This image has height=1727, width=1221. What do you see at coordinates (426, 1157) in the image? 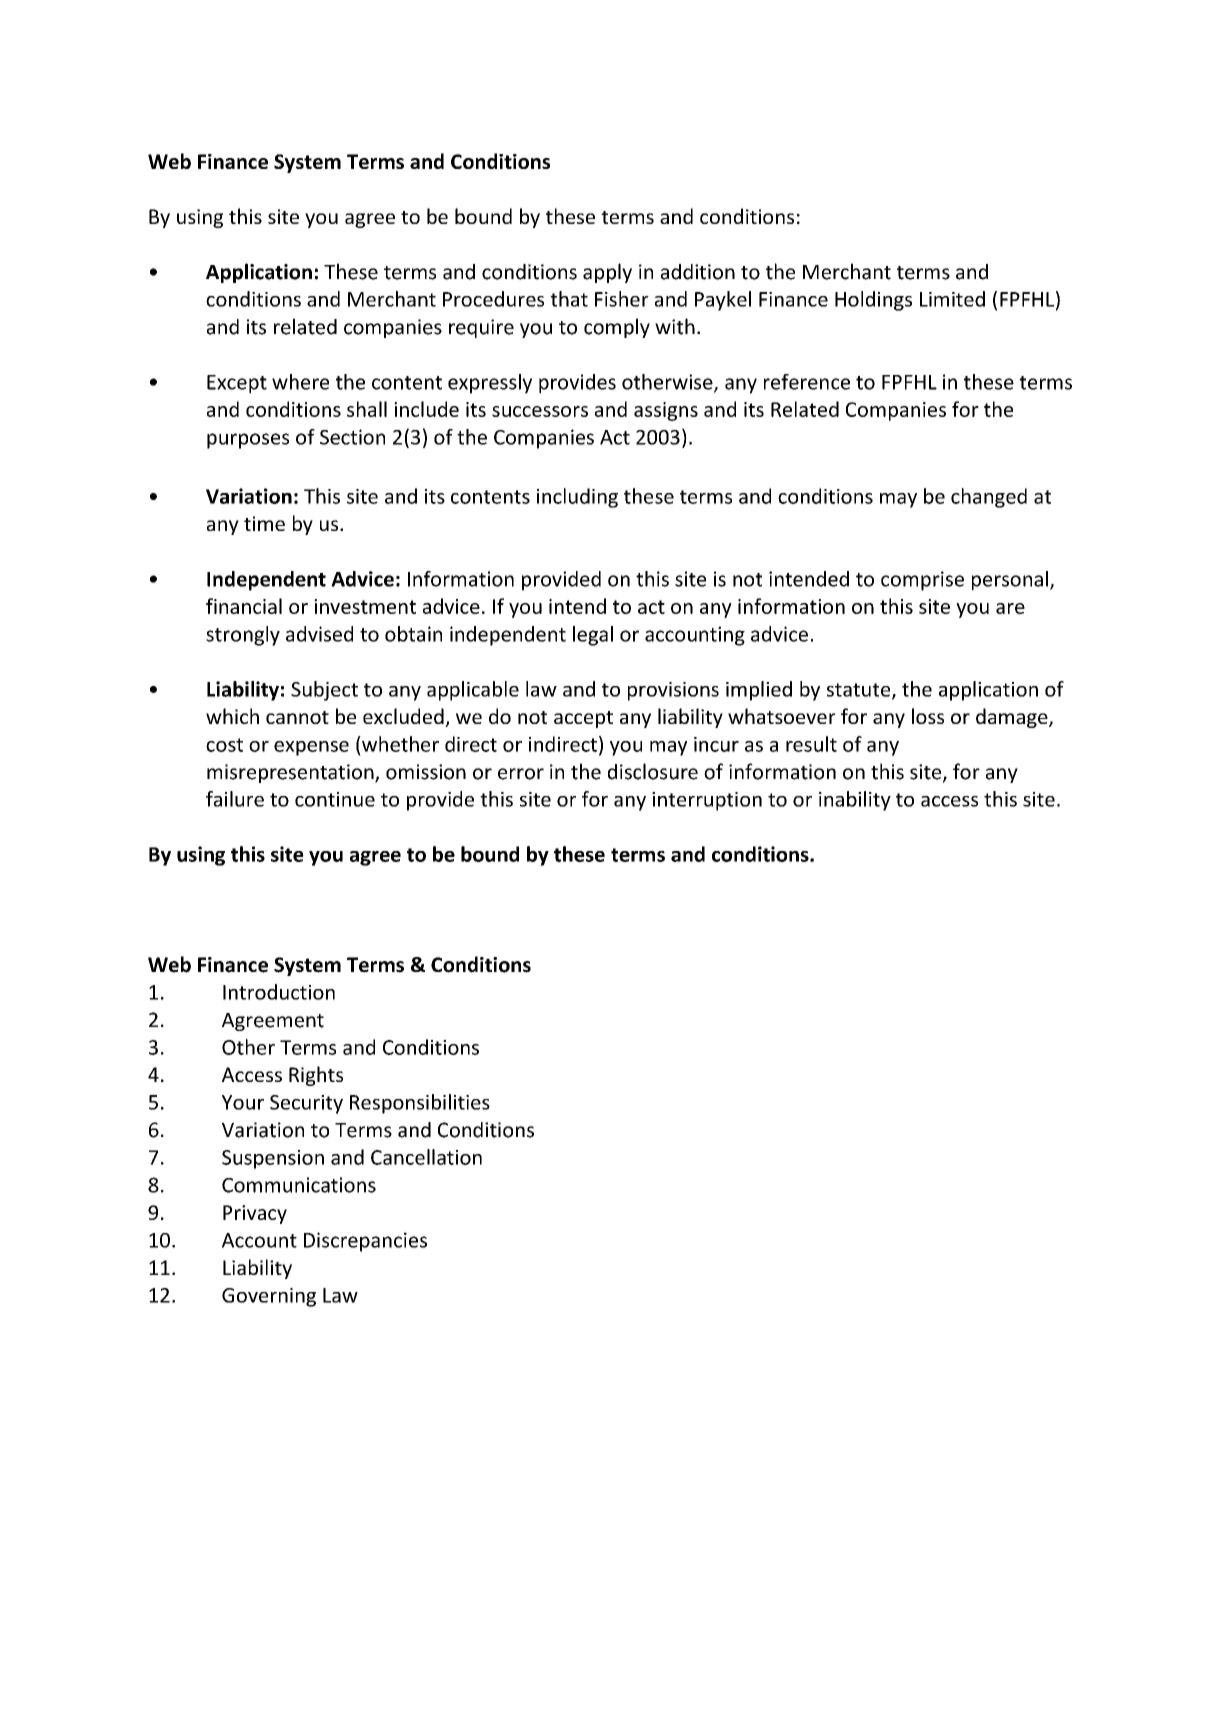
I see `Cancellation` at bounding box center [426, 1157].
